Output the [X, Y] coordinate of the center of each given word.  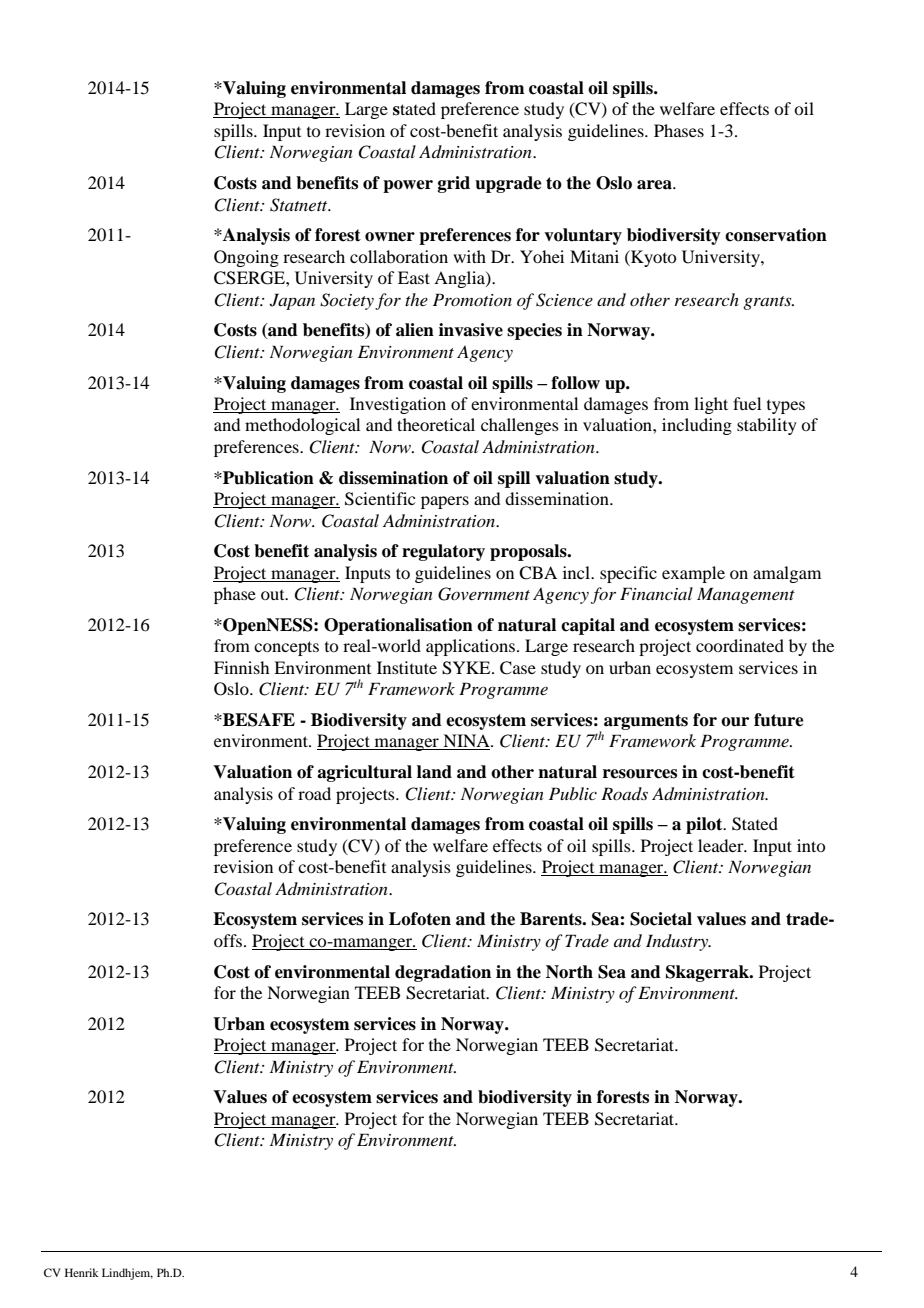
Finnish [241, 667]
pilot [705, 825]
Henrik [82, 1272]
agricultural [364, 773]
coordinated [740, 645]
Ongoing [246, 258]
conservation [776, 235]
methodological [302, 426]
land [434, 772]
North [569, 972]
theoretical [436, 424]
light [711, 405]
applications [470, 647]
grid [454, 184]
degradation [443, 973]
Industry [678, 942]
